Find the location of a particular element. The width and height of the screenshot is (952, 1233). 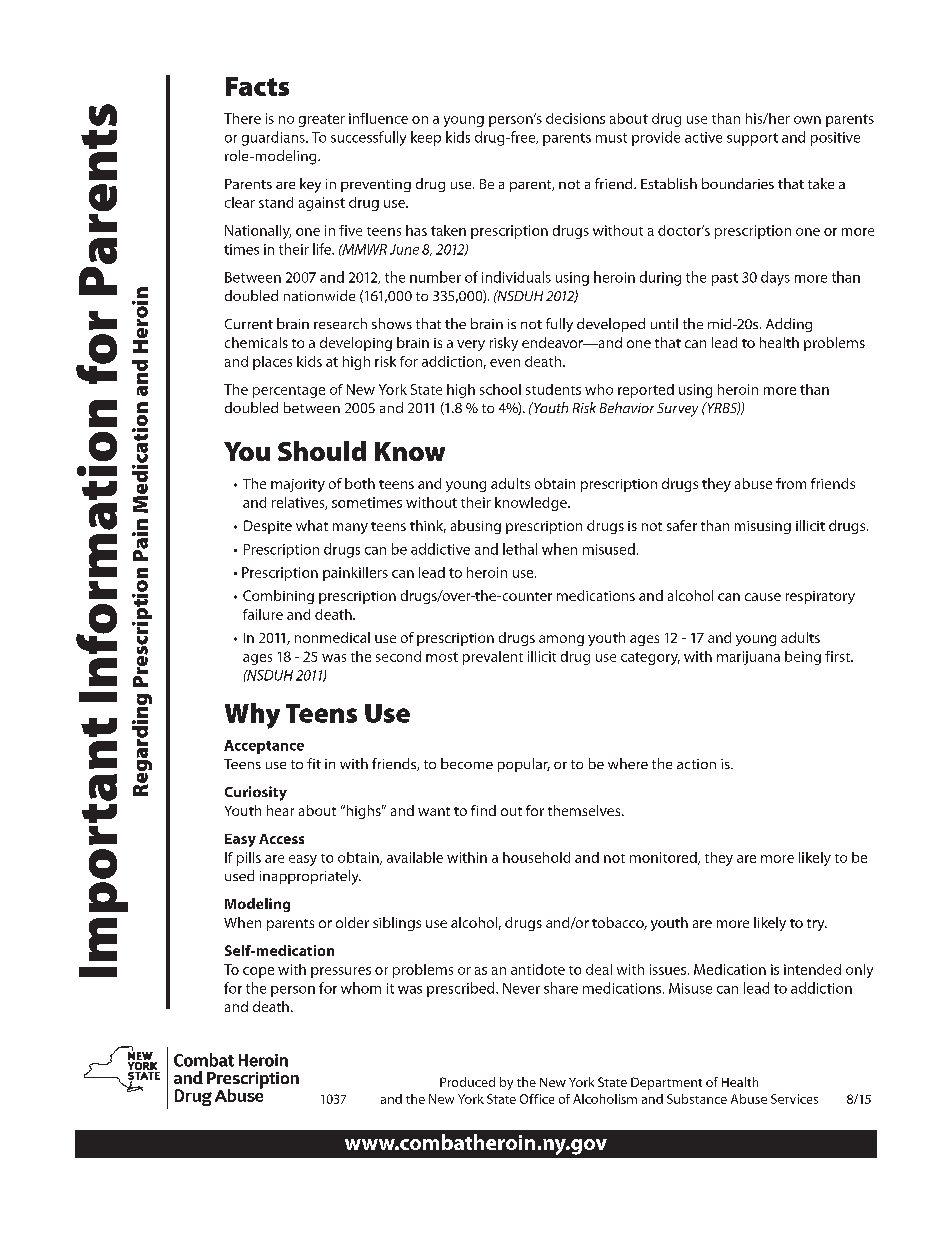

decisions is located at coordinates (575, 118).
